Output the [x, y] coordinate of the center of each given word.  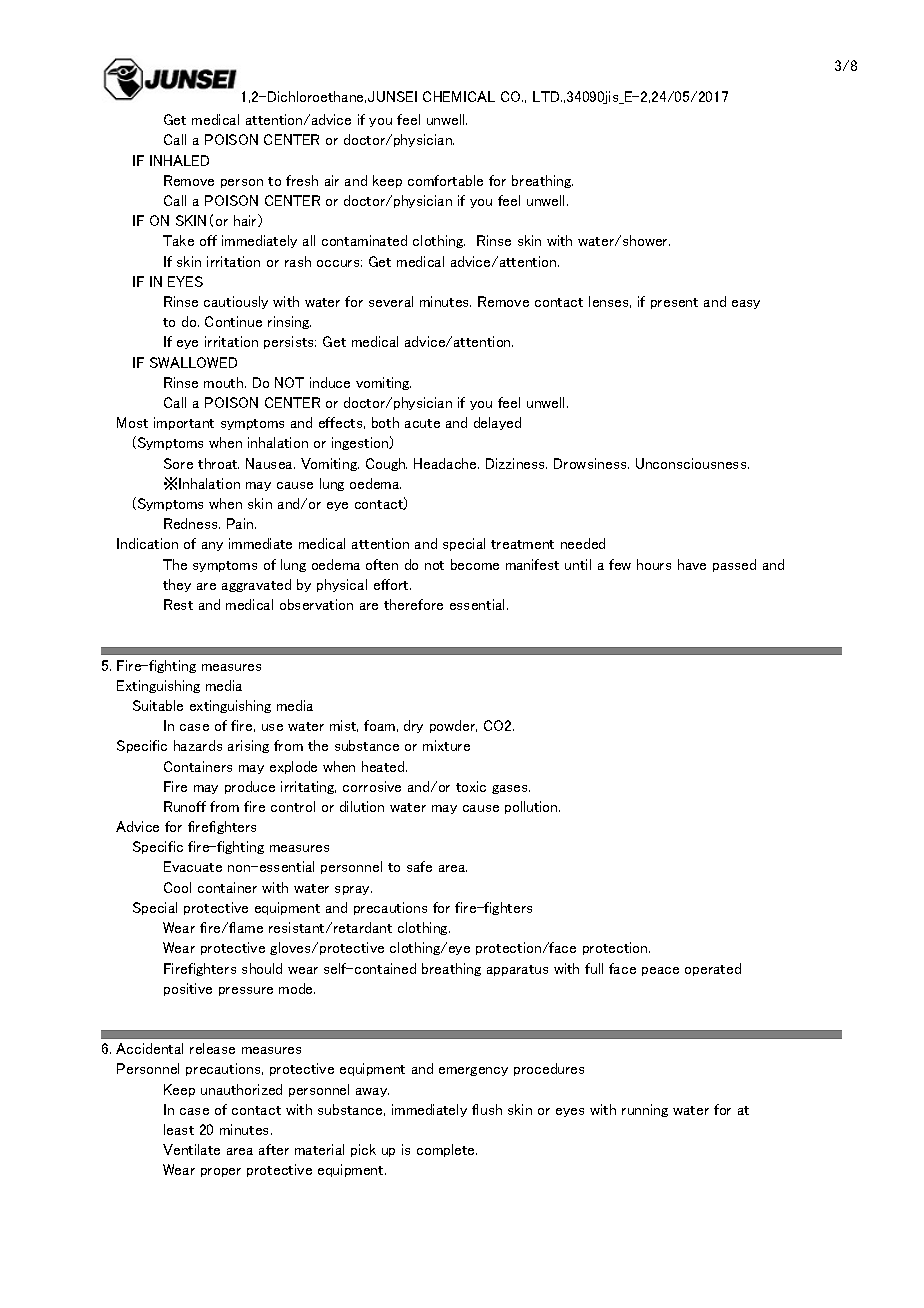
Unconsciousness [692, 463]
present [674, 303]
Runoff [185, 806]
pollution [532, 807]
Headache [446, 463]
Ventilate [191, 1149]
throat [218, 463]
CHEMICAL [459, 96]
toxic [471, 786]
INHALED [179, 160]
